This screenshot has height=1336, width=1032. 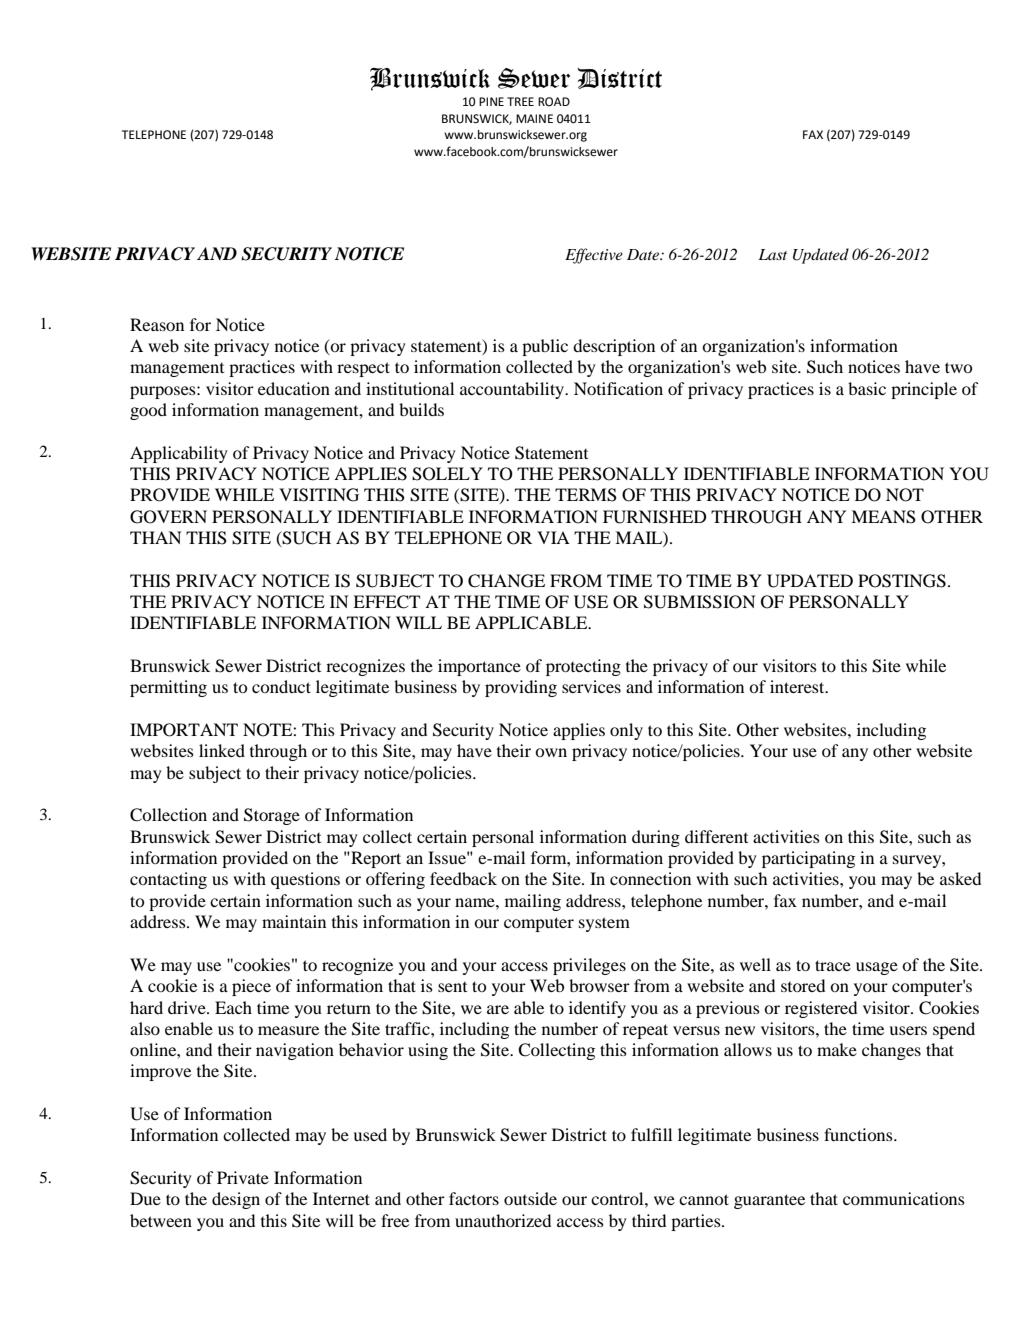 I want to click on interest, so click(x=798, y=686).
